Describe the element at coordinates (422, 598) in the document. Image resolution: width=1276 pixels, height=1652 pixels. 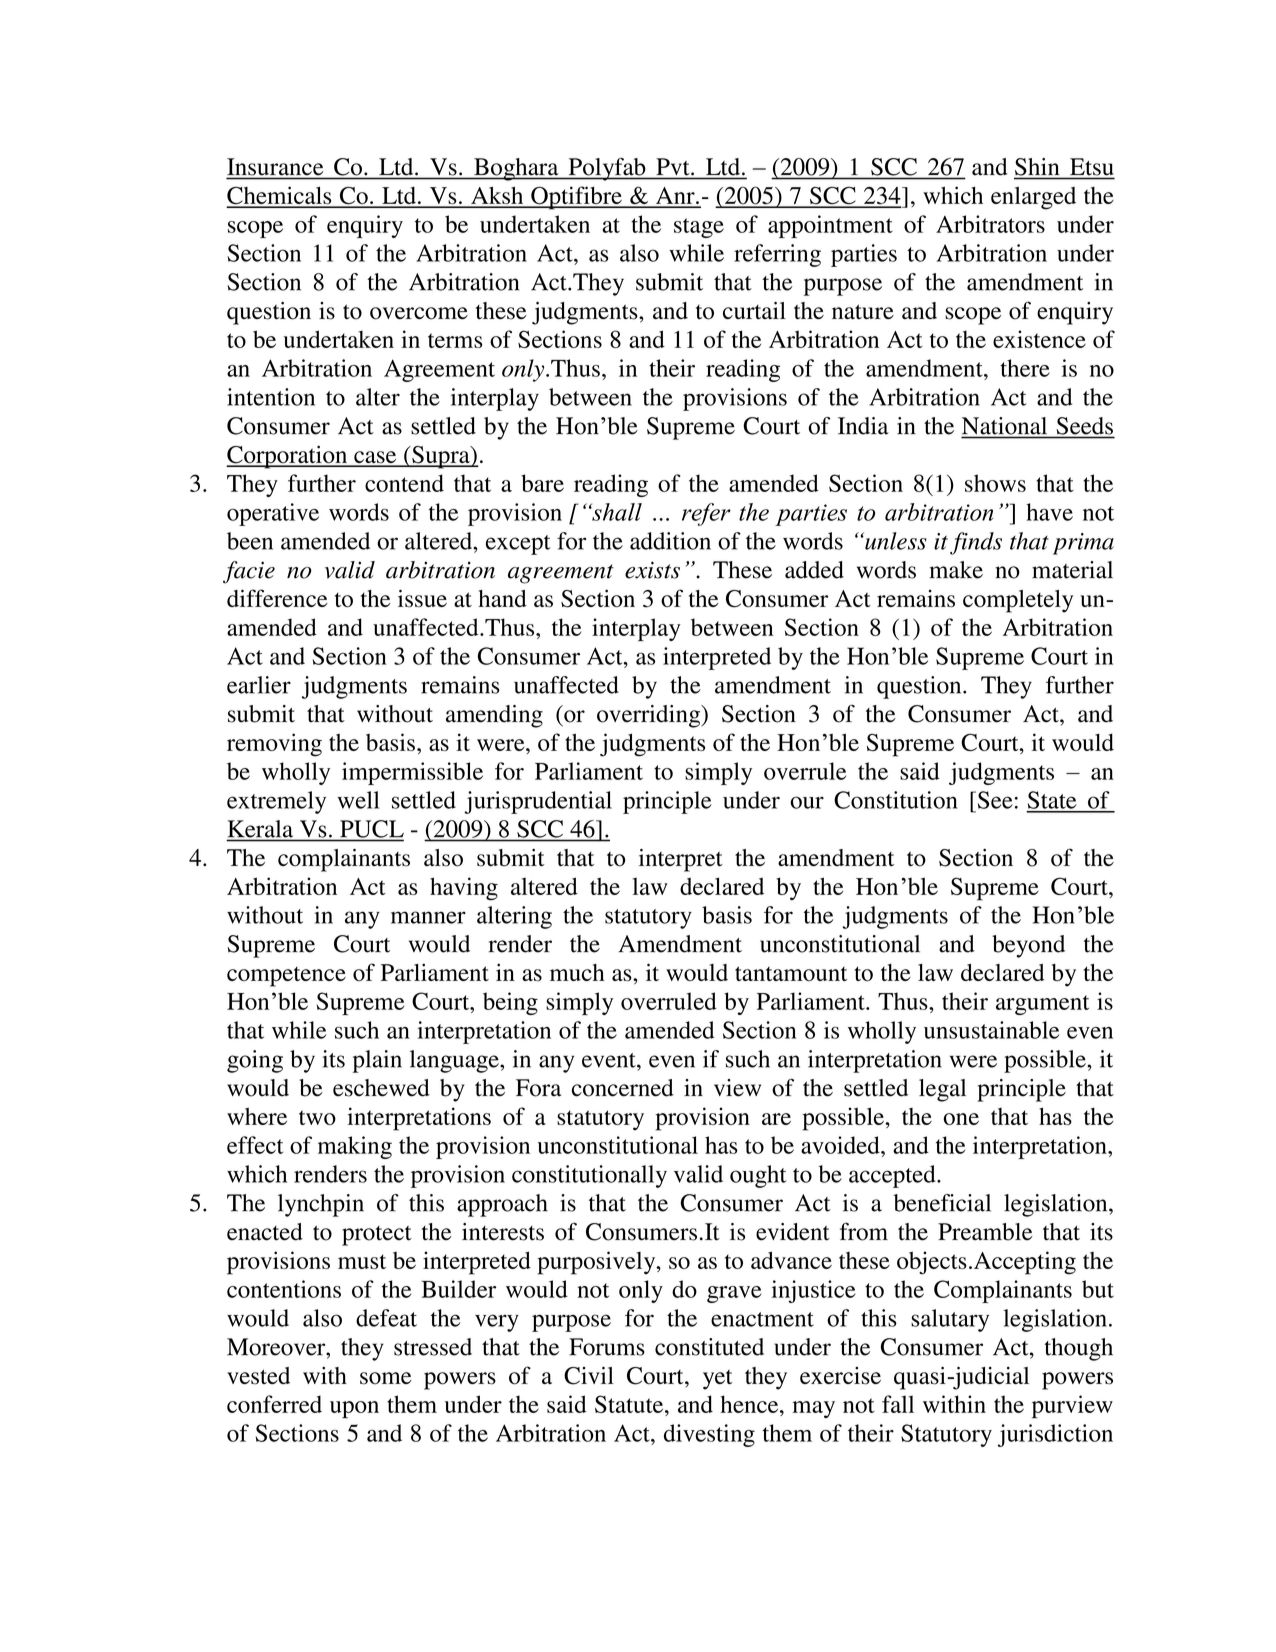
I see `issue` at that location.
